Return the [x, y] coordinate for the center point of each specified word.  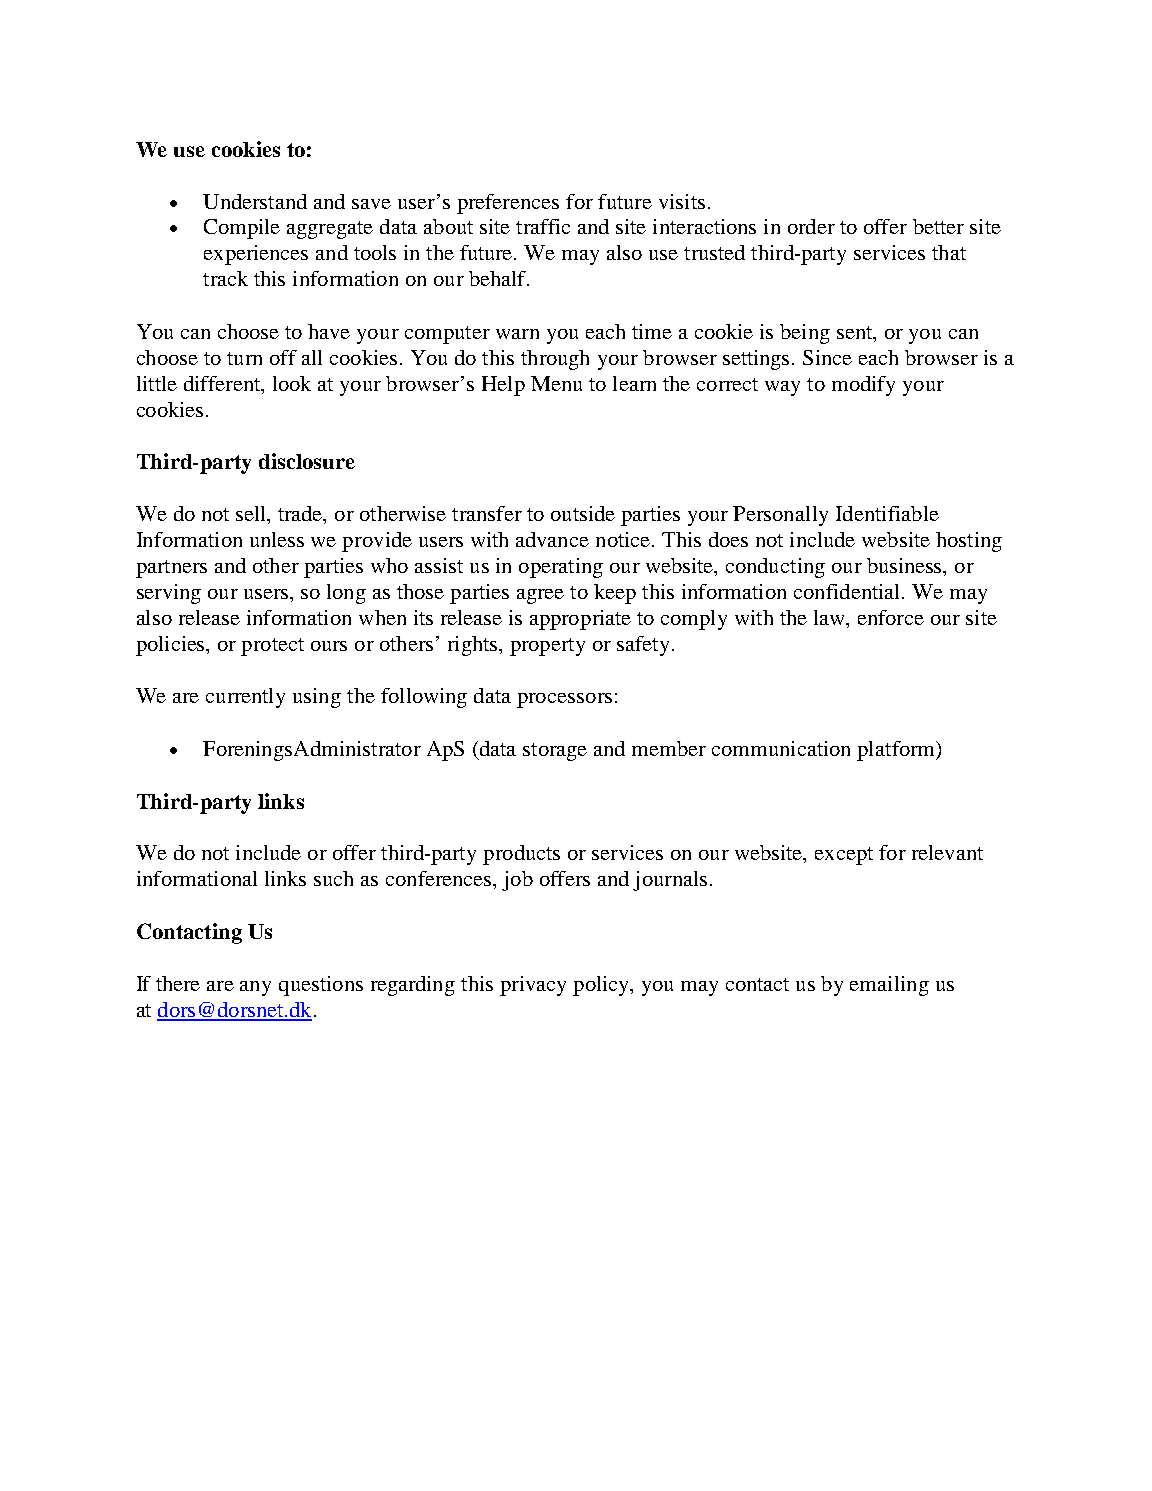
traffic [543, 226]
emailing [889, 986]
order [811, 226]
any [255, 988]
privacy [533, 986]
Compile [242, 229]
